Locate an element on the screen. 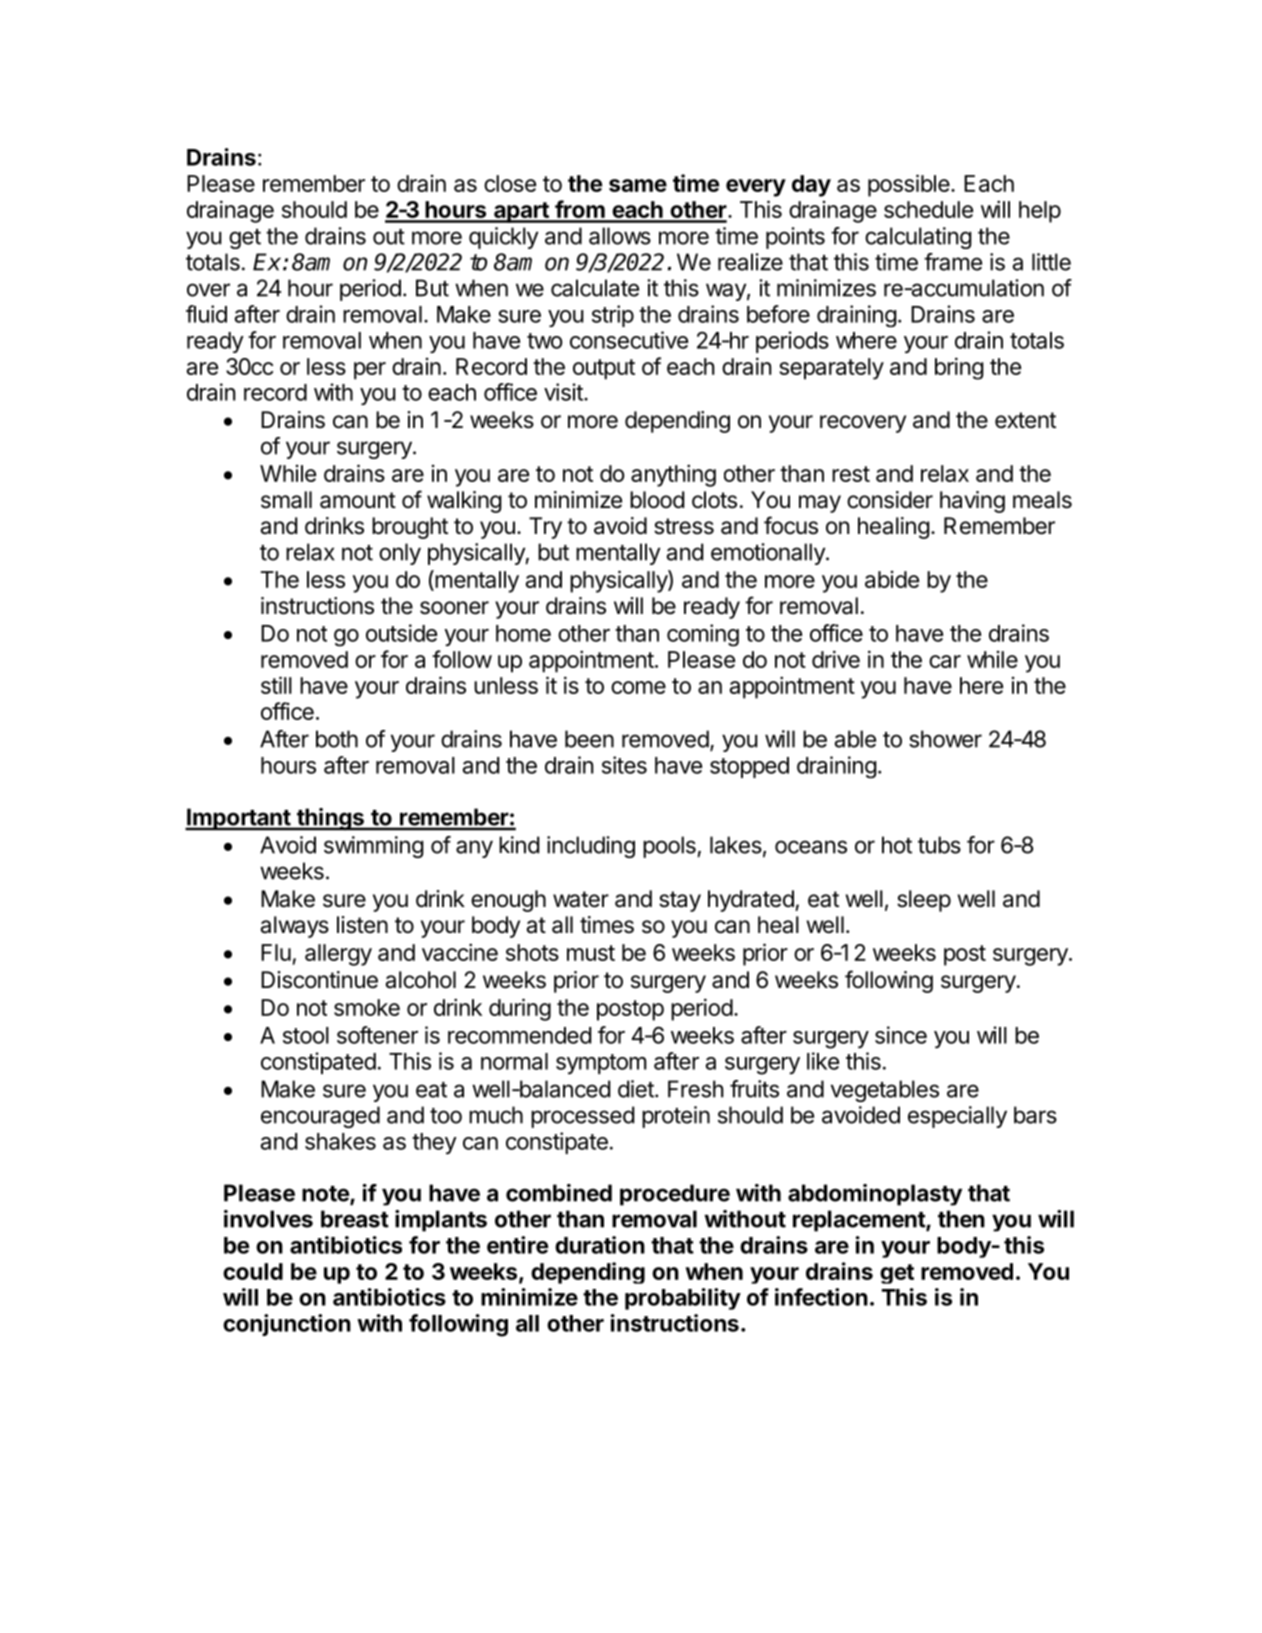 This screenshot has width=1262, height=1633. both is located at coordinates (337, 739).
